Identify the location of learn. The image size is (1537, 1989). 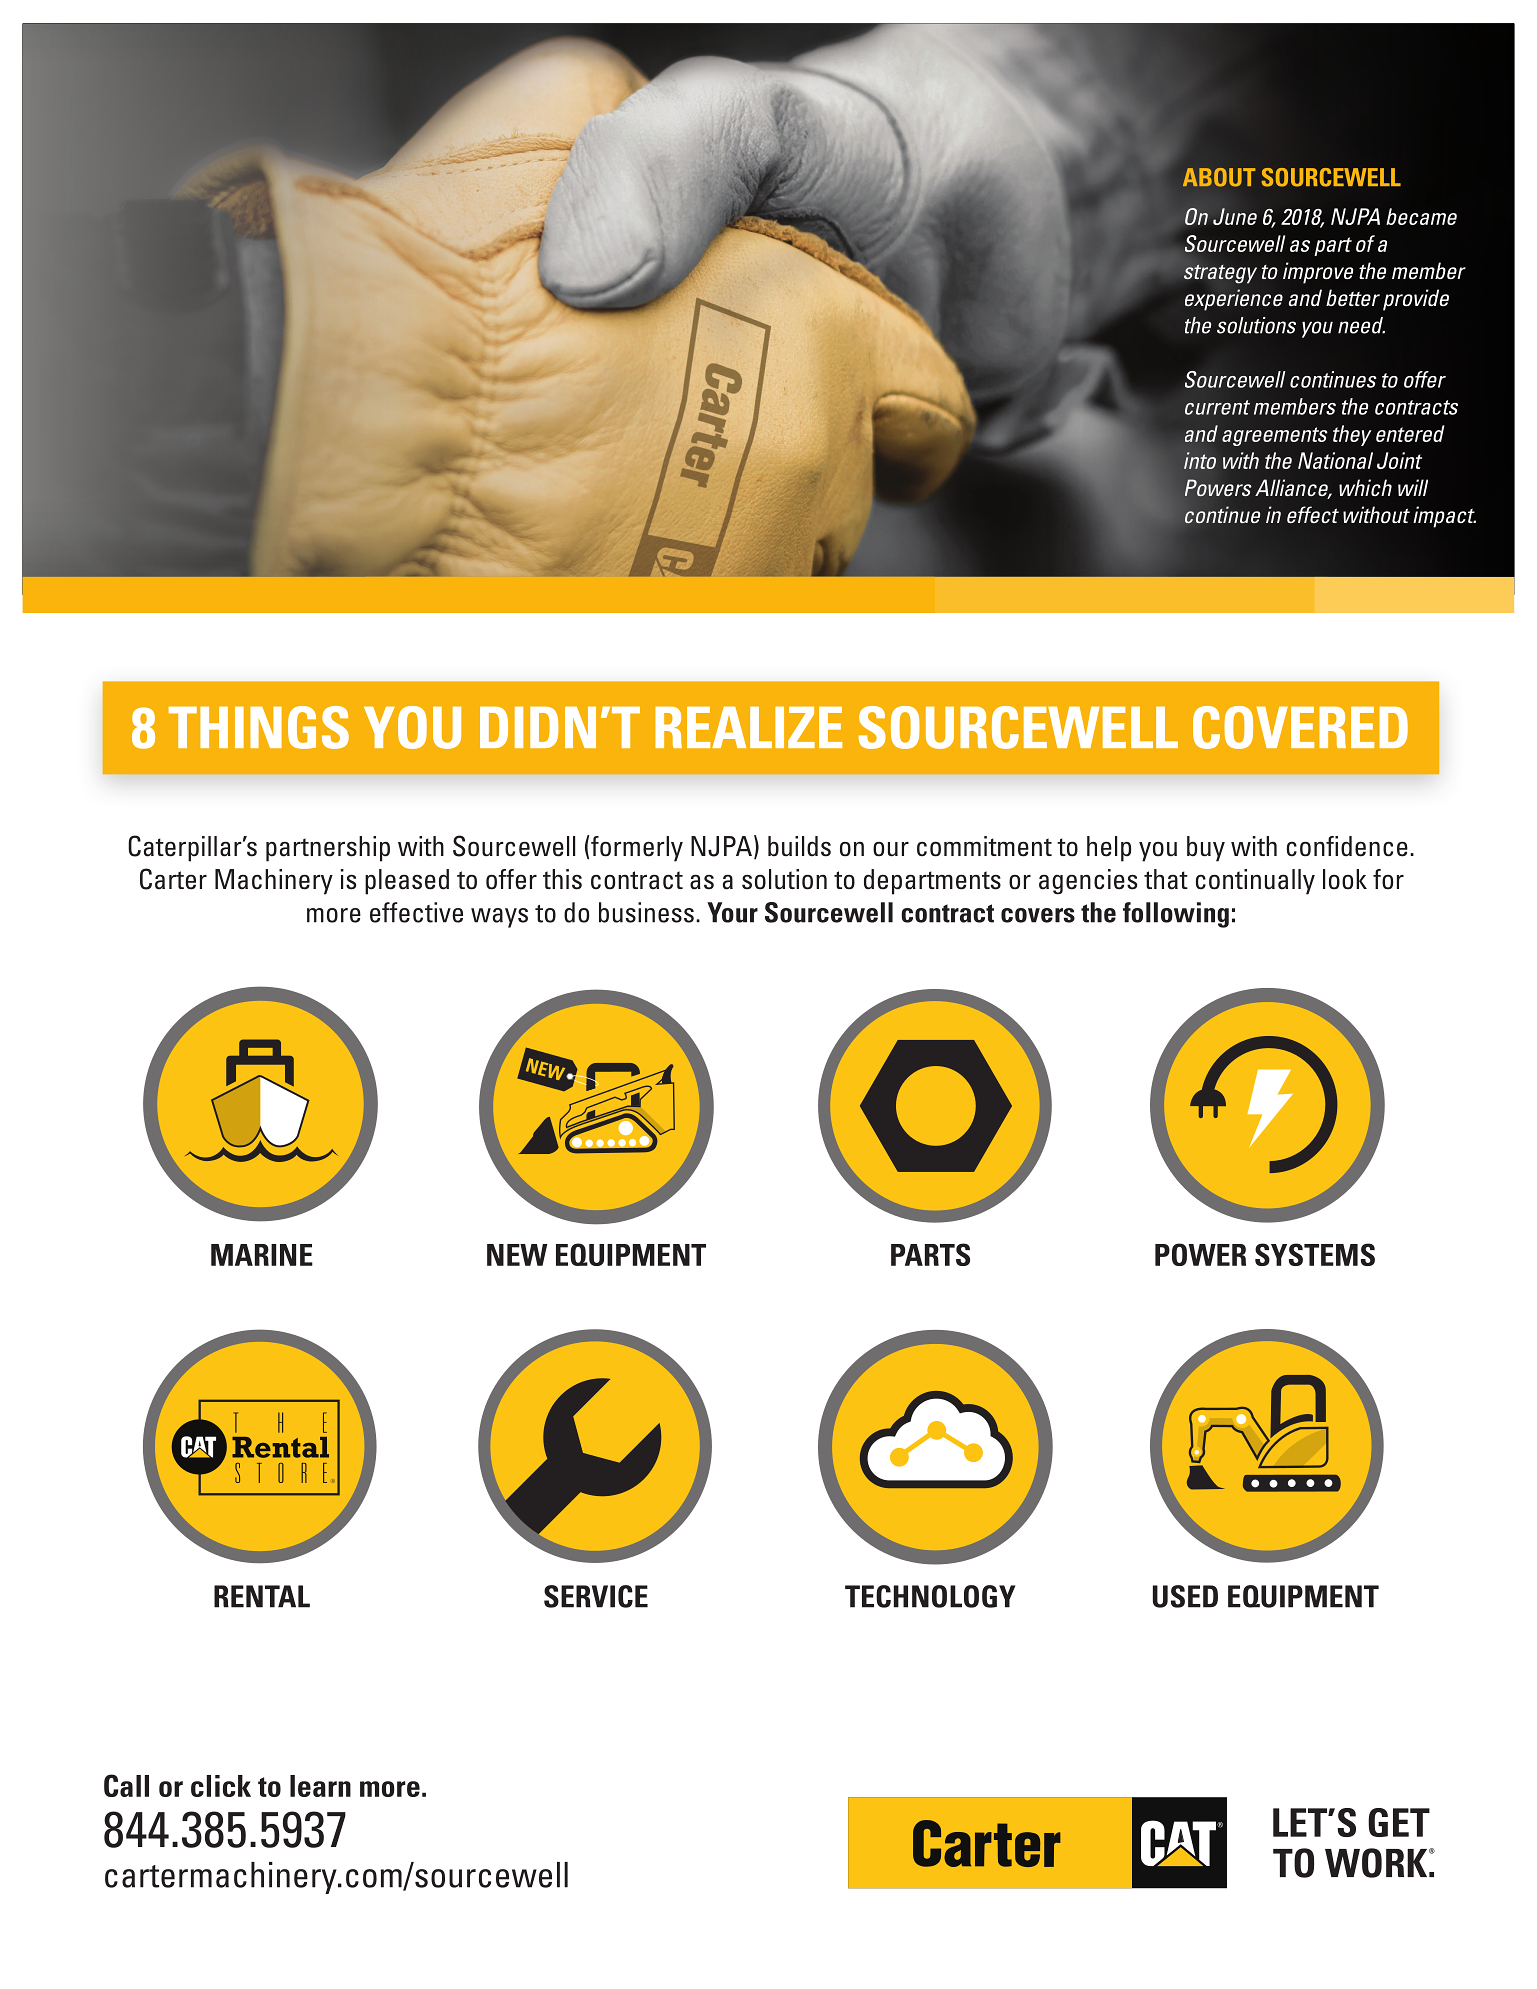
(320, 1786).
